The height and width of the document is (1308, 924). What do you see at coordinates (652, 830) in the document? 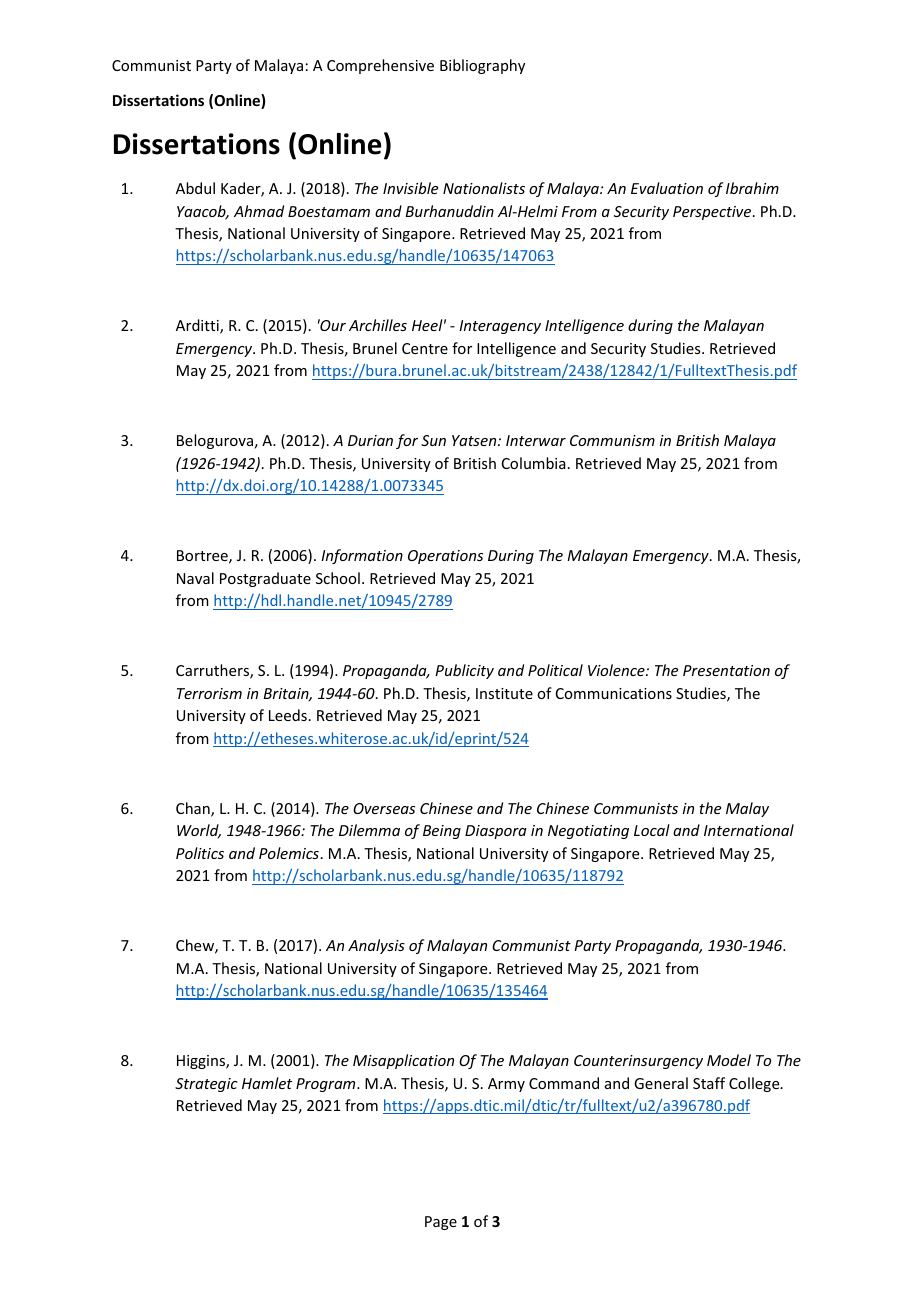
I see `Local` at bounding box center [652, 830].
